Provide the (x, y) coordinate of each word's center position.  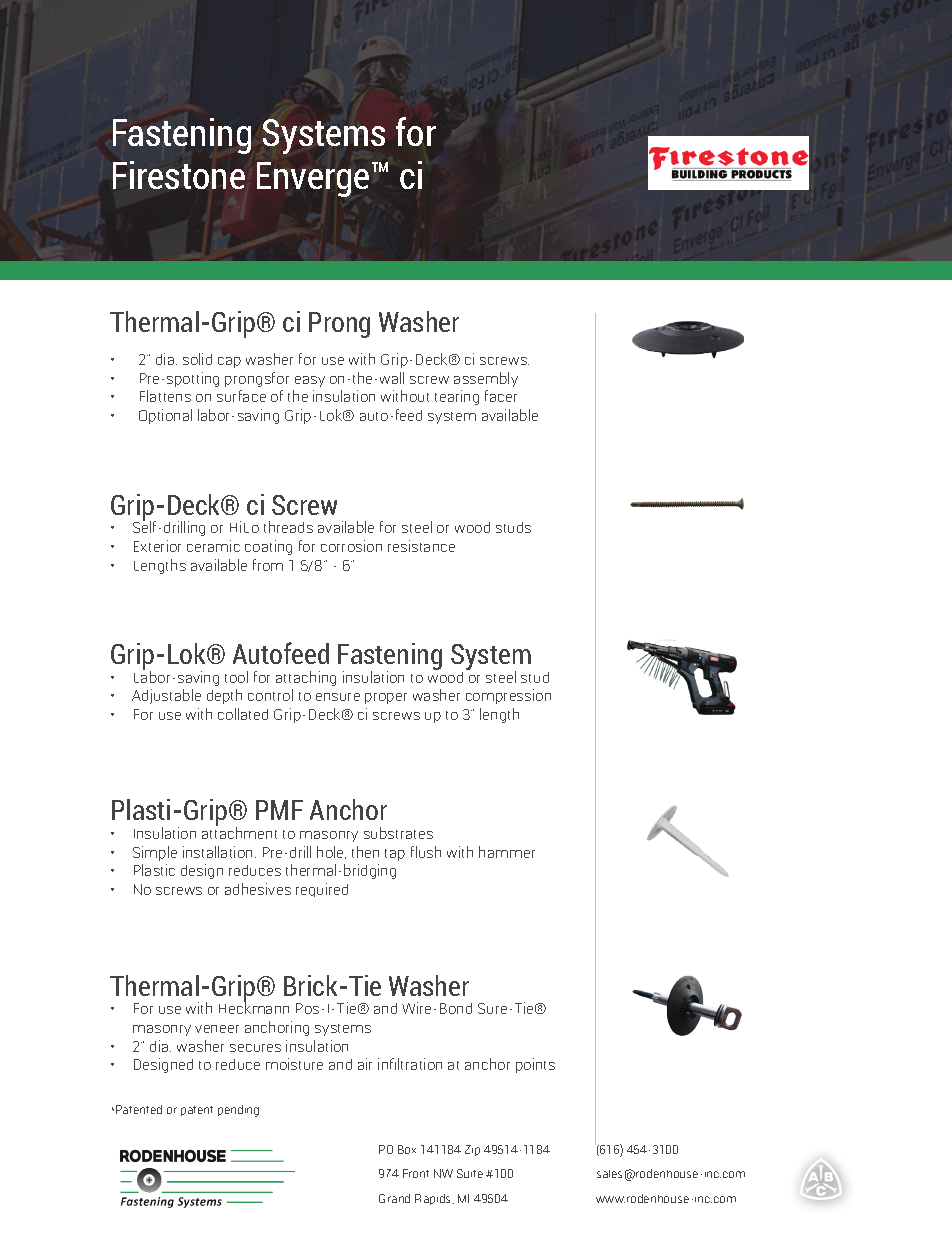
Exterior (157, 546)
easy (310, 381)
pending (238, 1111)
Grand (394, 1198)
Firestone (179, 175)
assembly (486, 379)
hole (331, 852)
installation (217, 852)
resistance (421, 546)
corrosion (351, 546)
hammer (507, 852)
